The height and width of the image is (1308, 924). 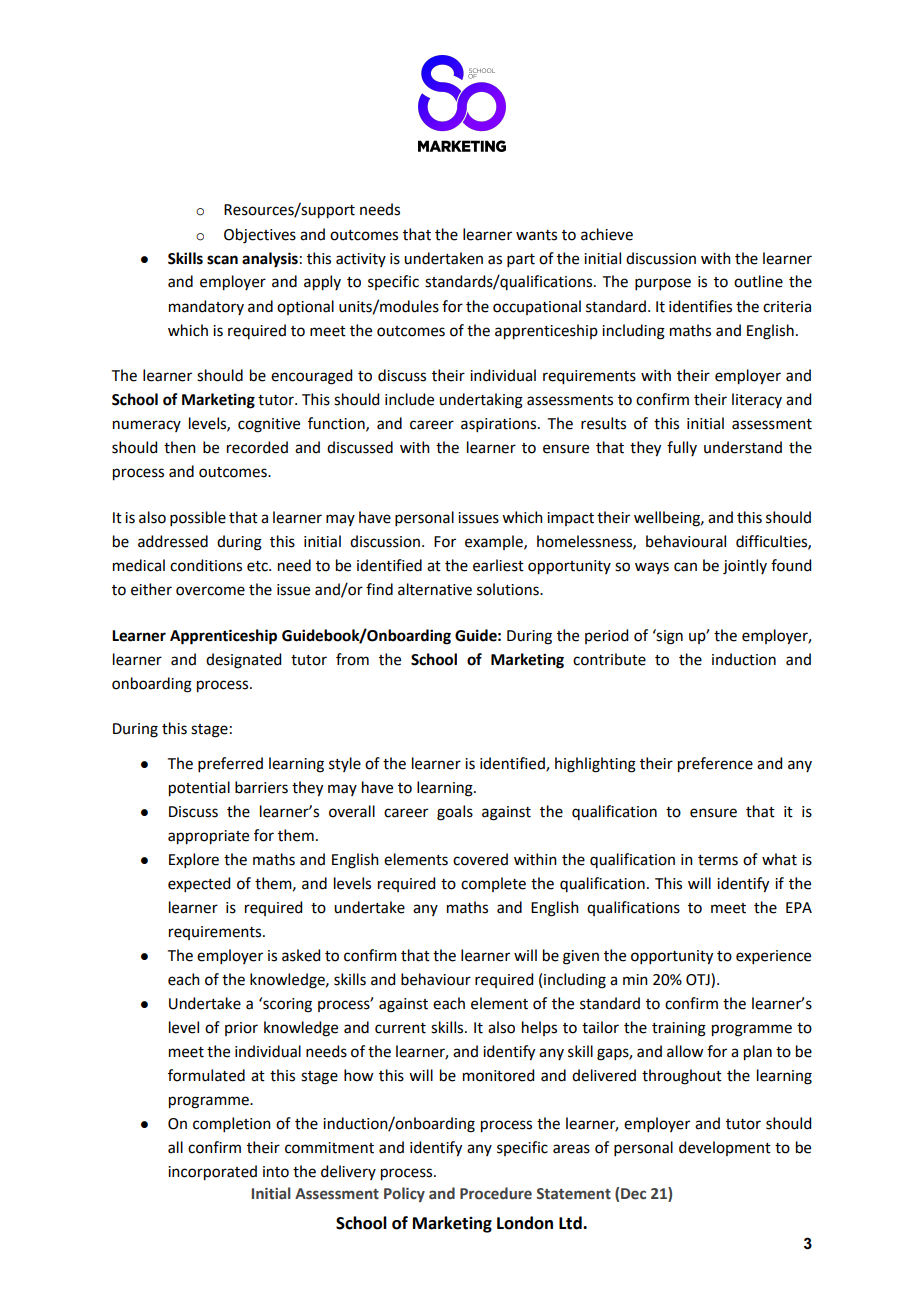 What do you see at coordinates (758, 281) in the image?
I see `outline` at bounding box center [758, 281].
